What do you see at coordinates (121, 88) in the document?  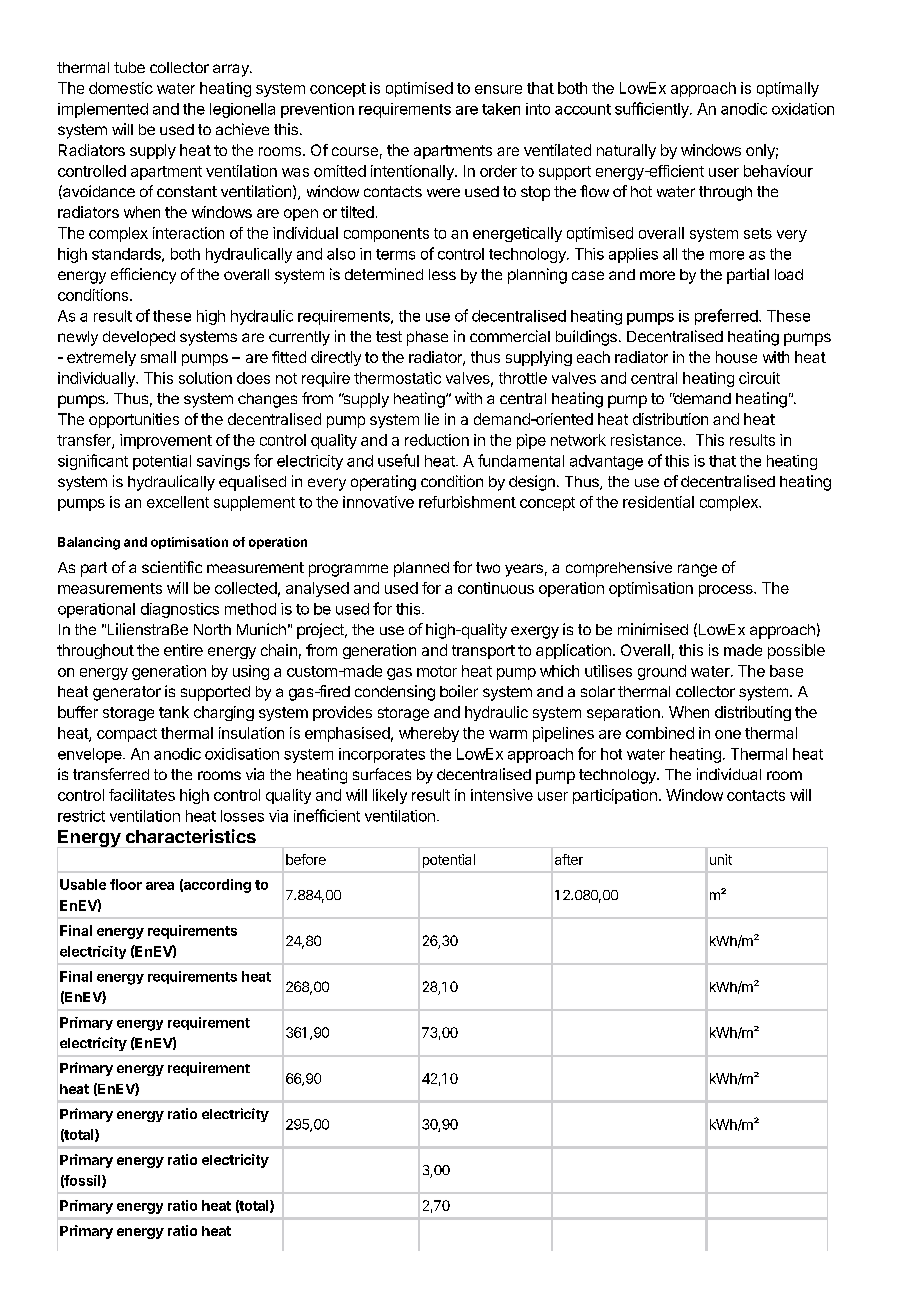 I see `domestic` at bounding box center [121, 88].
